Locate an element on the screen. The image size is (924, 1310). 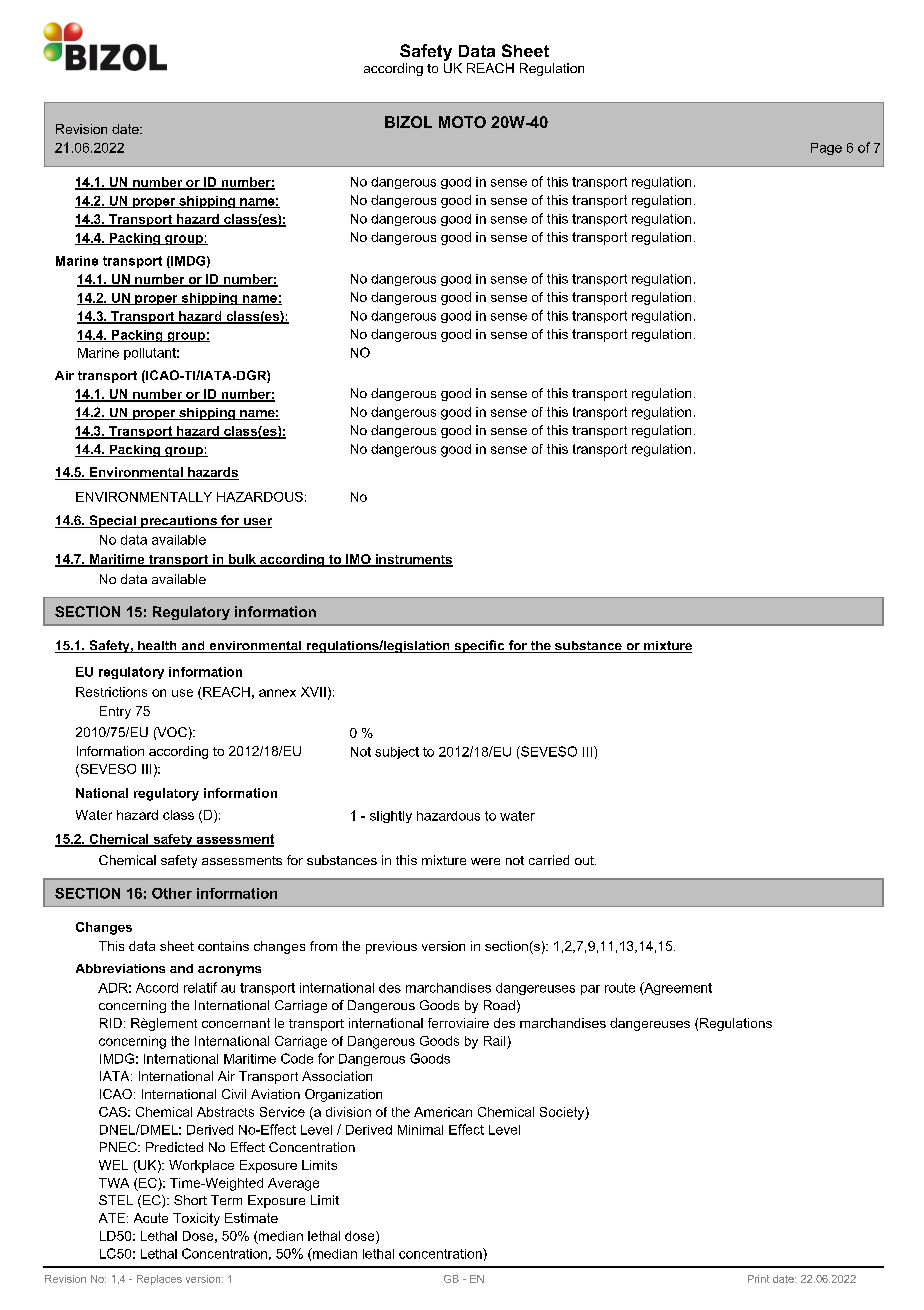
Page is located at coordinates (826, 149).
